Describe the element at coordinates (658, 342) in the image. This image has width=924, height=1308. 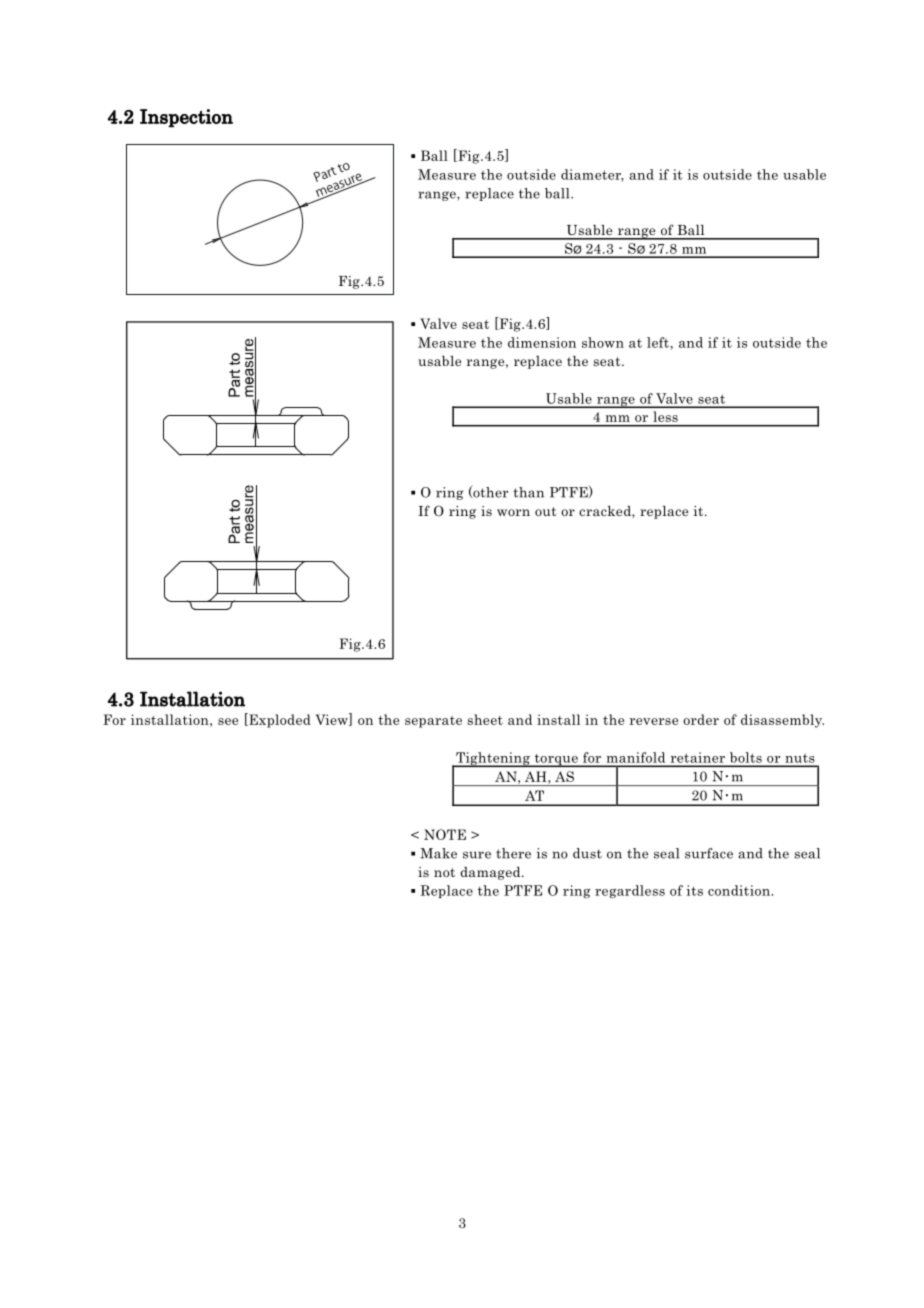
I see `left` at that location.
